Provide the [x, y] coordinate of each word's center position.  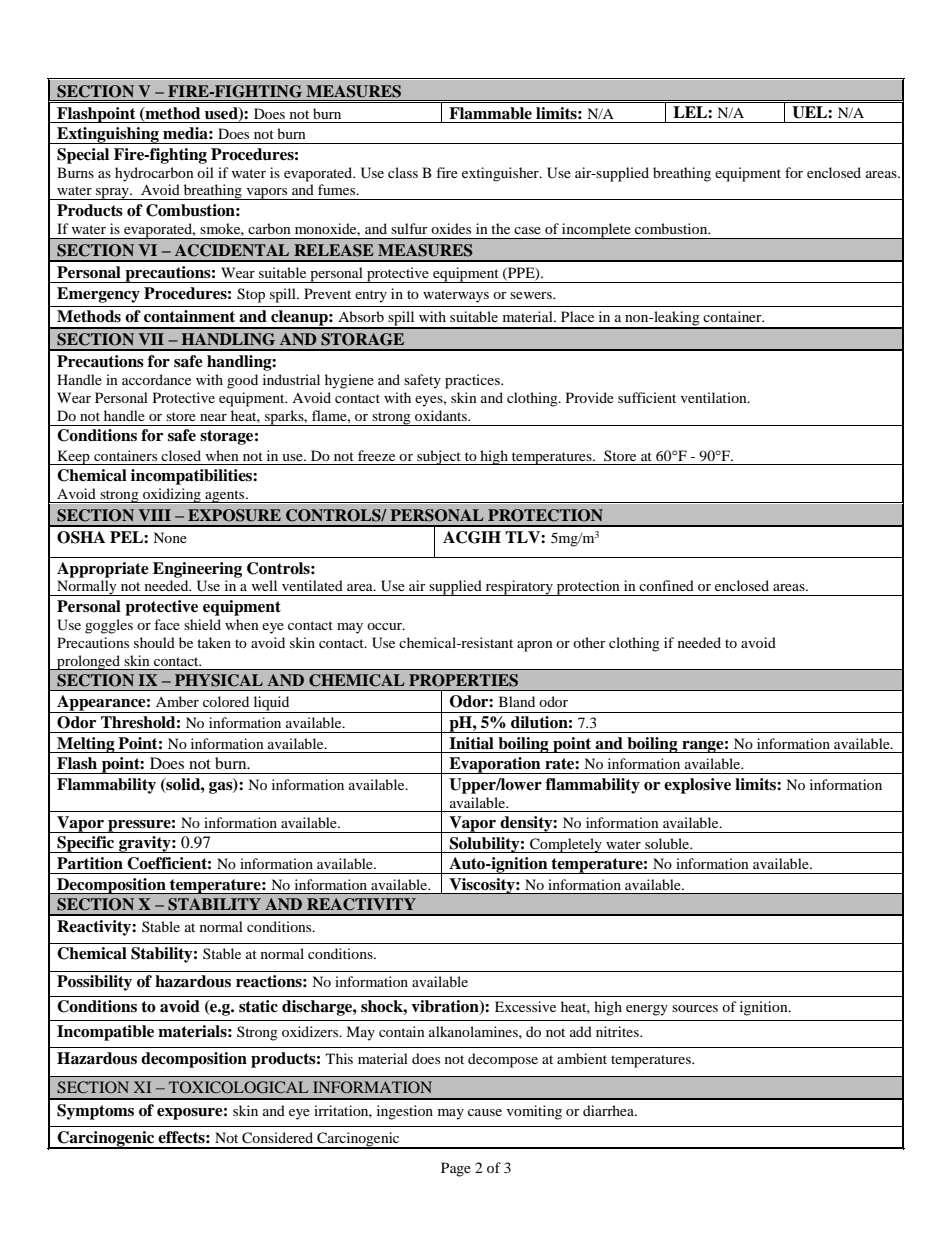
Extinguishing [108, 135]
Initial [471, 743]
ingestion [405, 1112]
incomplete [596, 231]
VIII [154, 515]
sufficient [647, 397]
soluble [668, 843]
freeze [376, 455]
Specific [86, 844]
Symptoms [95, 1112]
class [403, 172]
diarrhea [609, 1110]
